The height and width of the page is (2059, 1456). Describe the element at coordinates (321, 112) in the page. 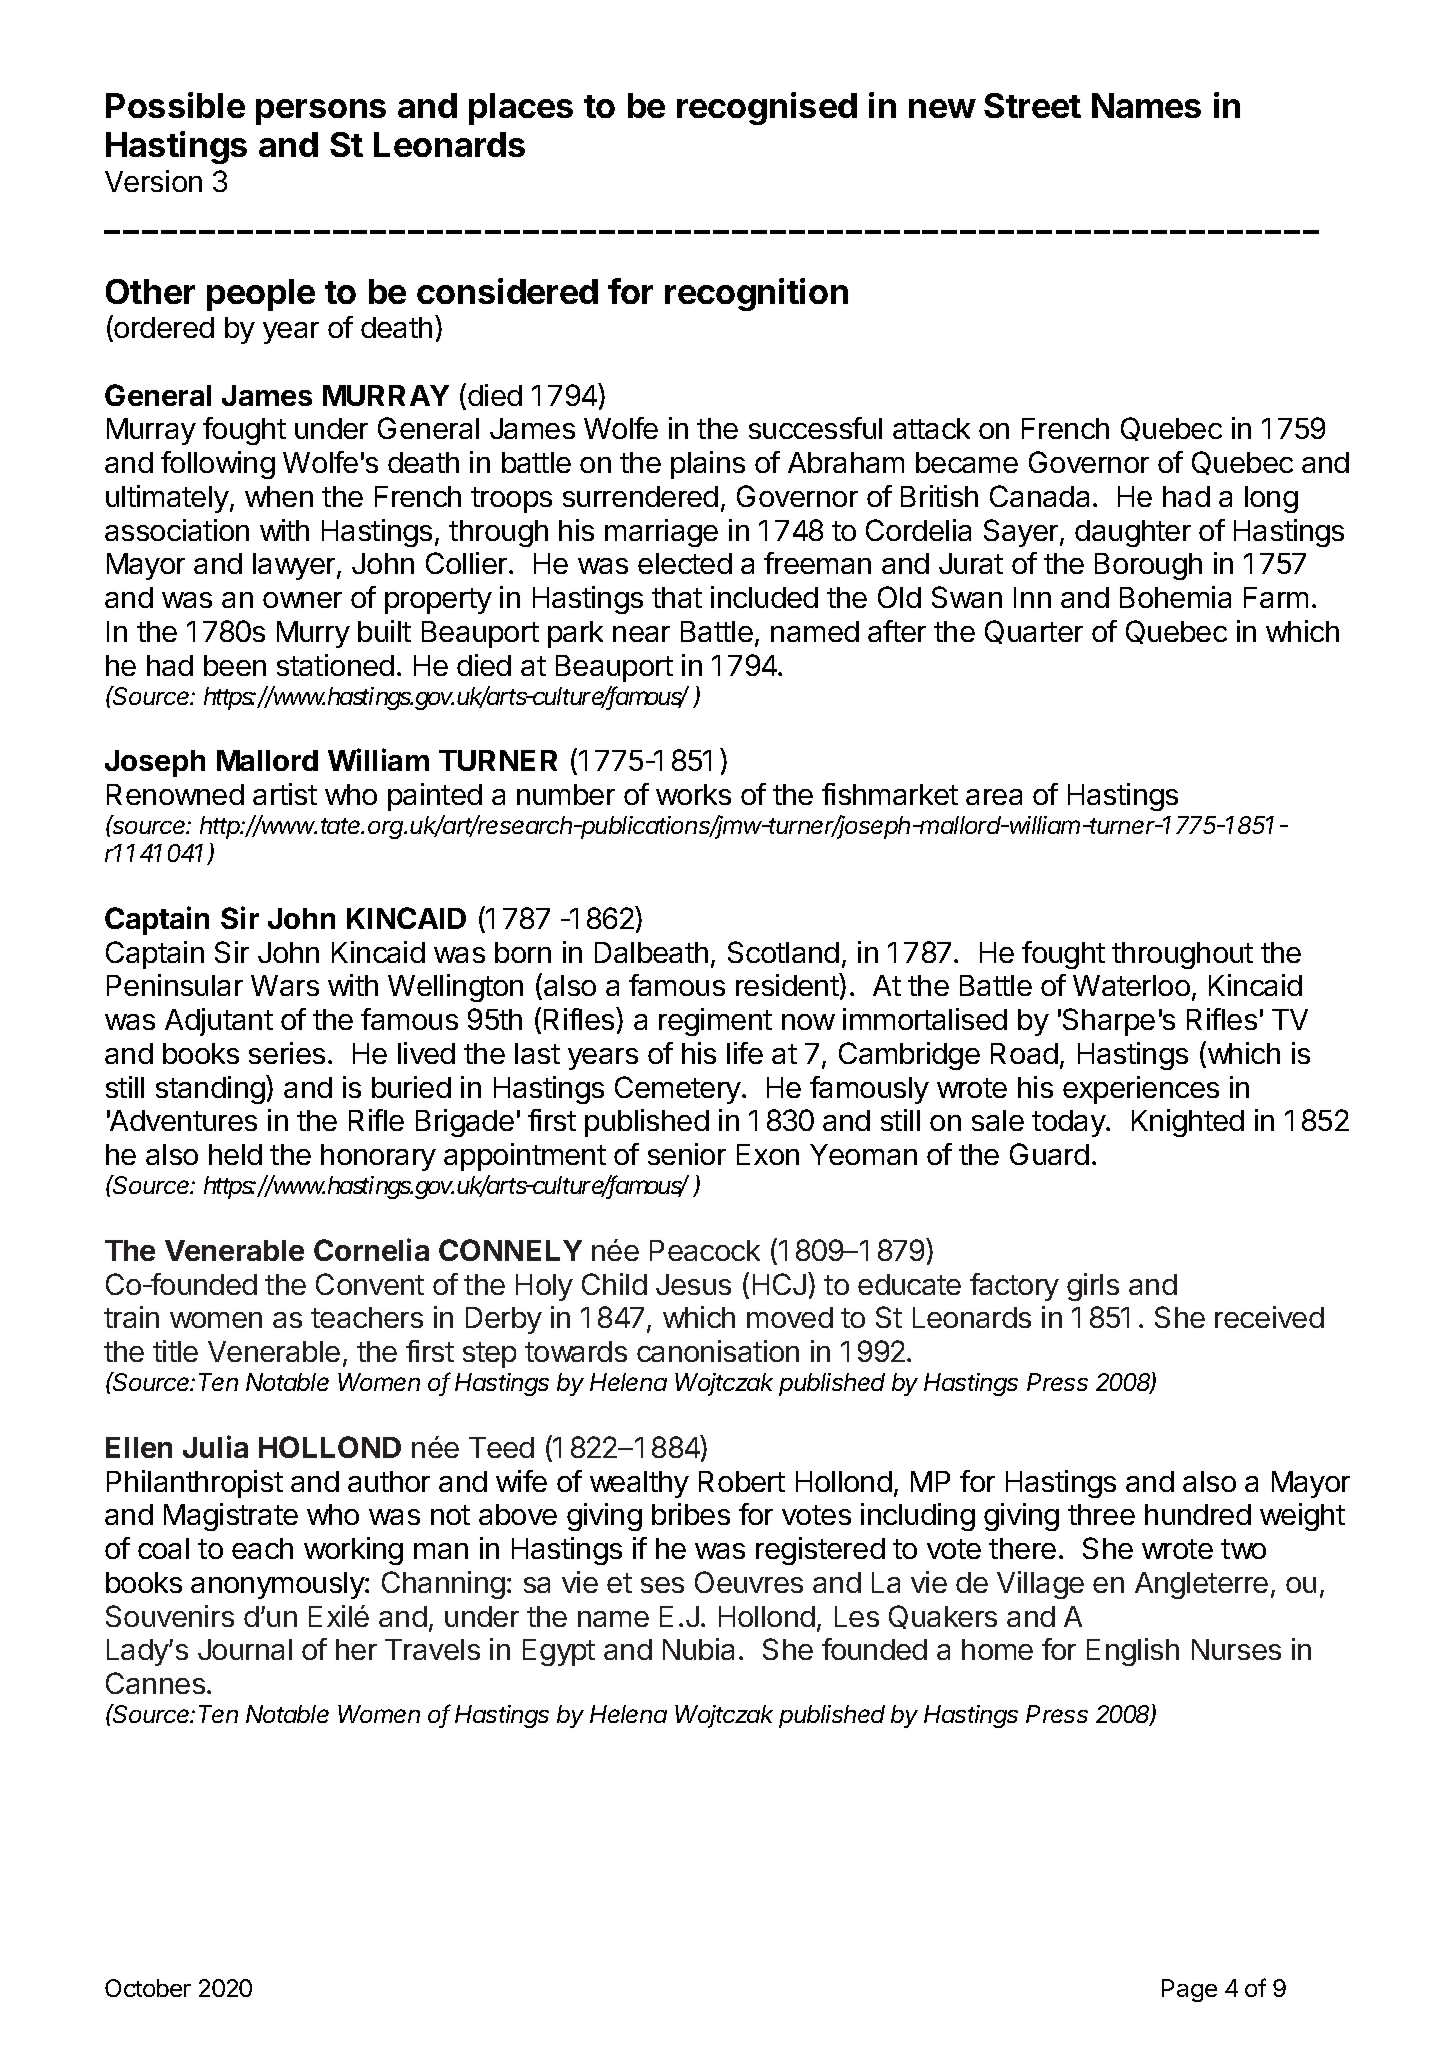

I see `persons` at that location.
